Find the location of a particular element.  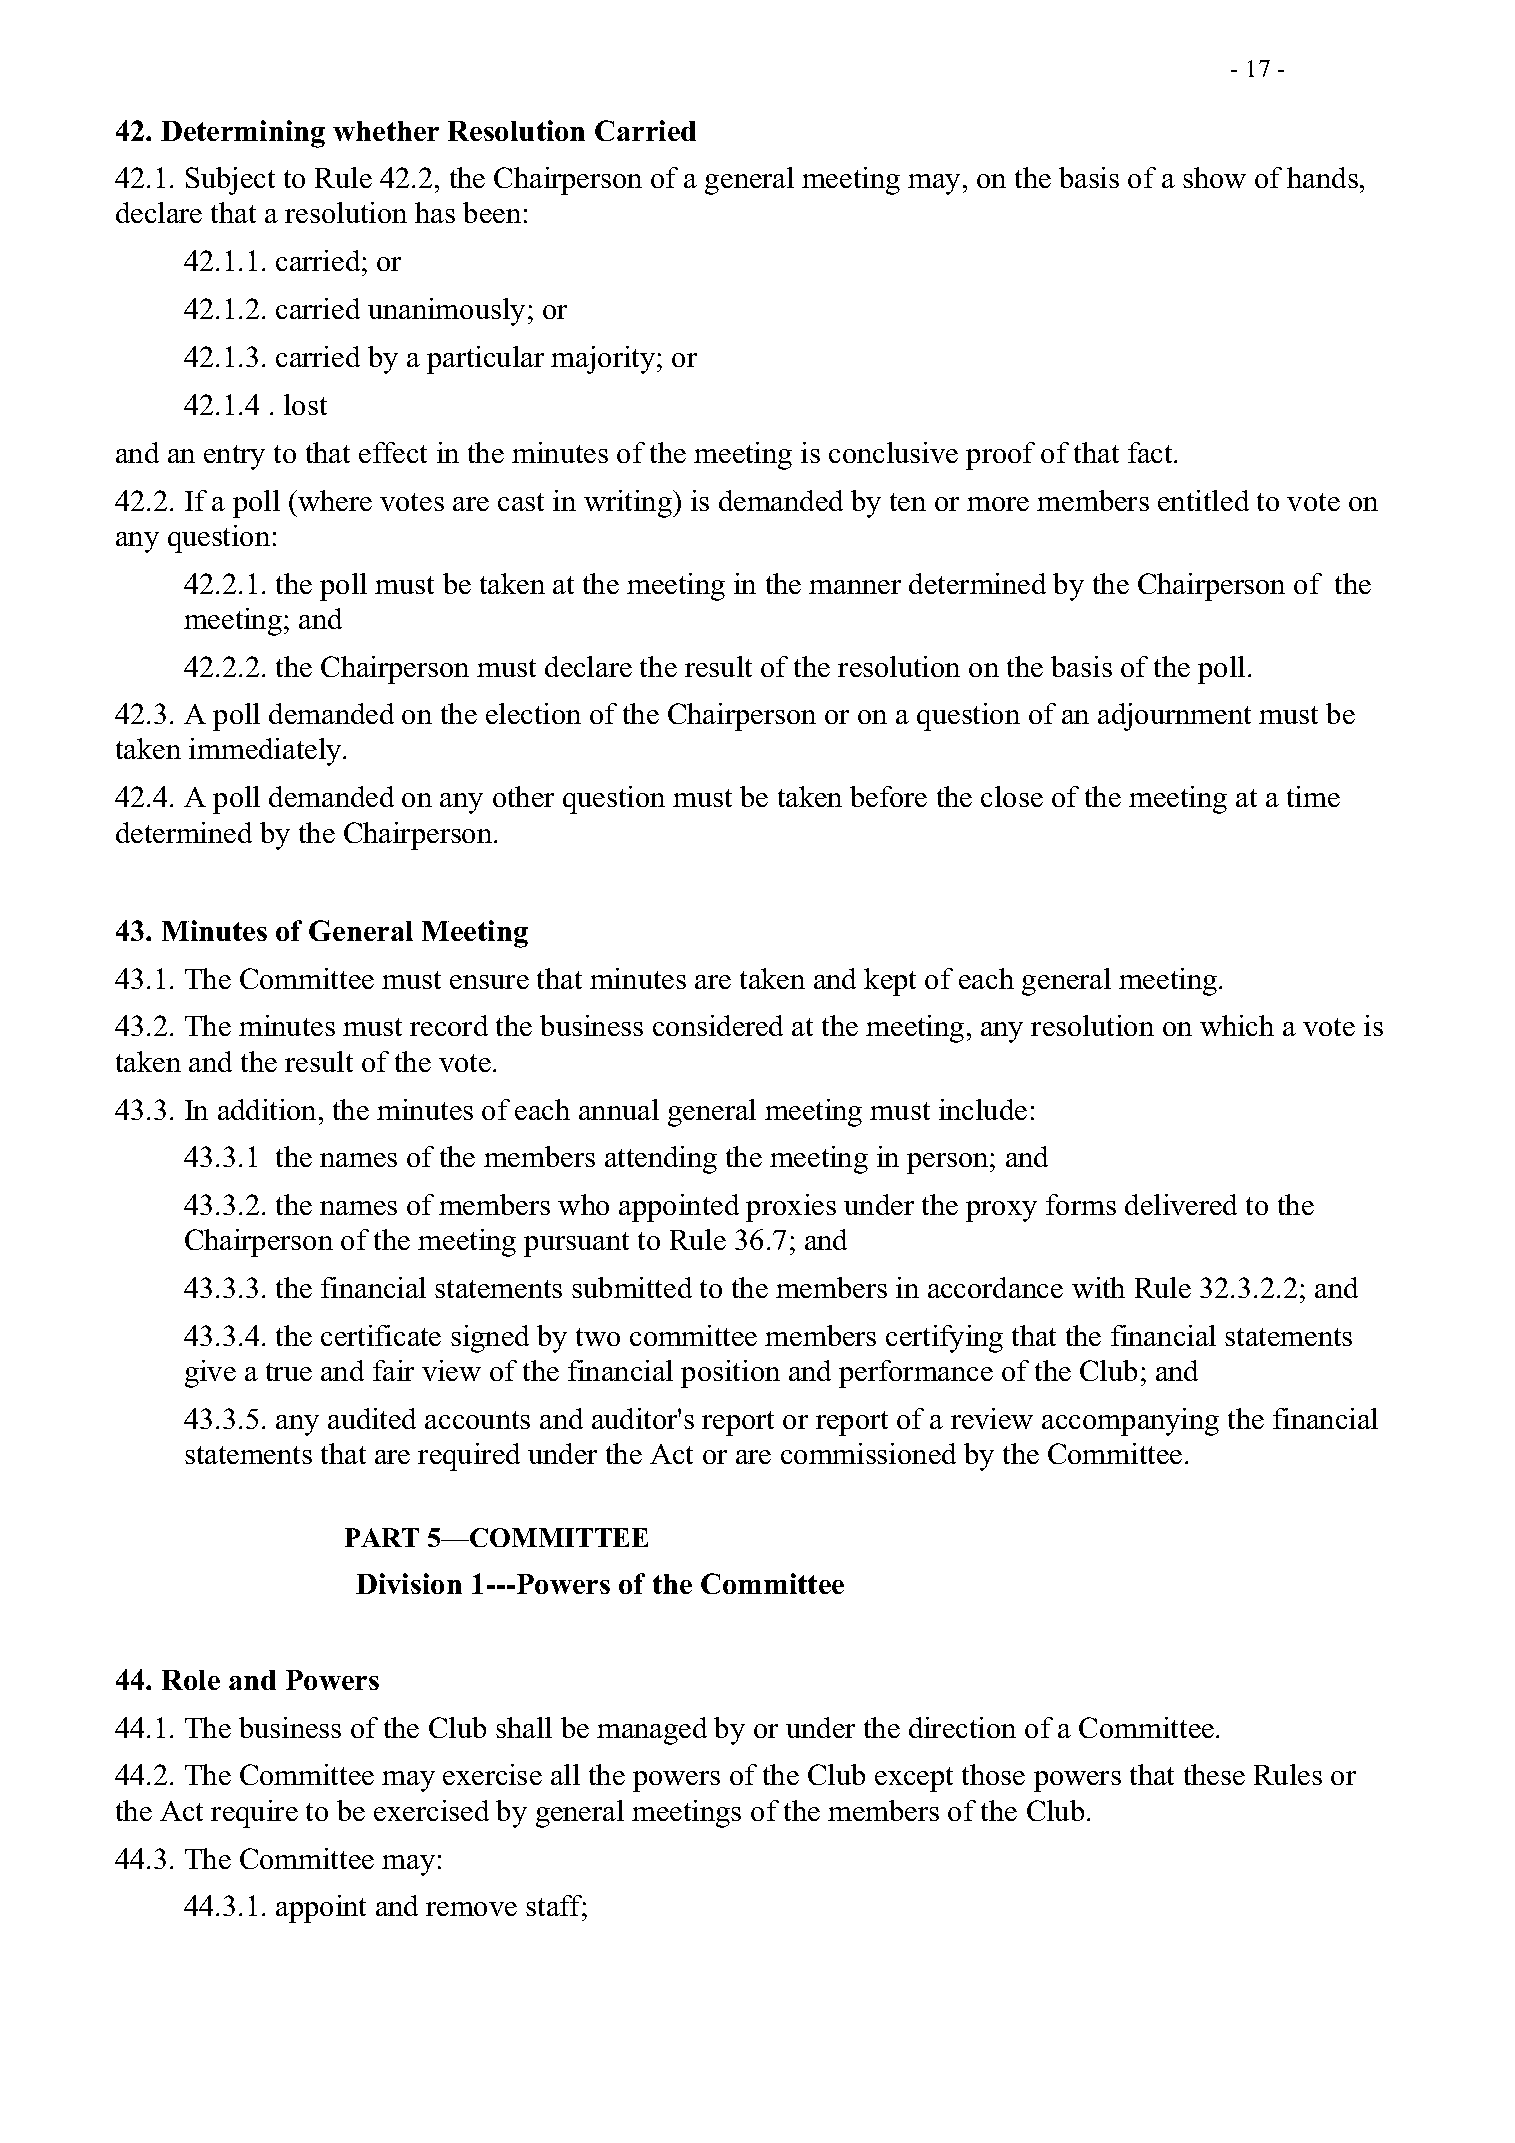

considered is located at coordinates (718, 1025).
